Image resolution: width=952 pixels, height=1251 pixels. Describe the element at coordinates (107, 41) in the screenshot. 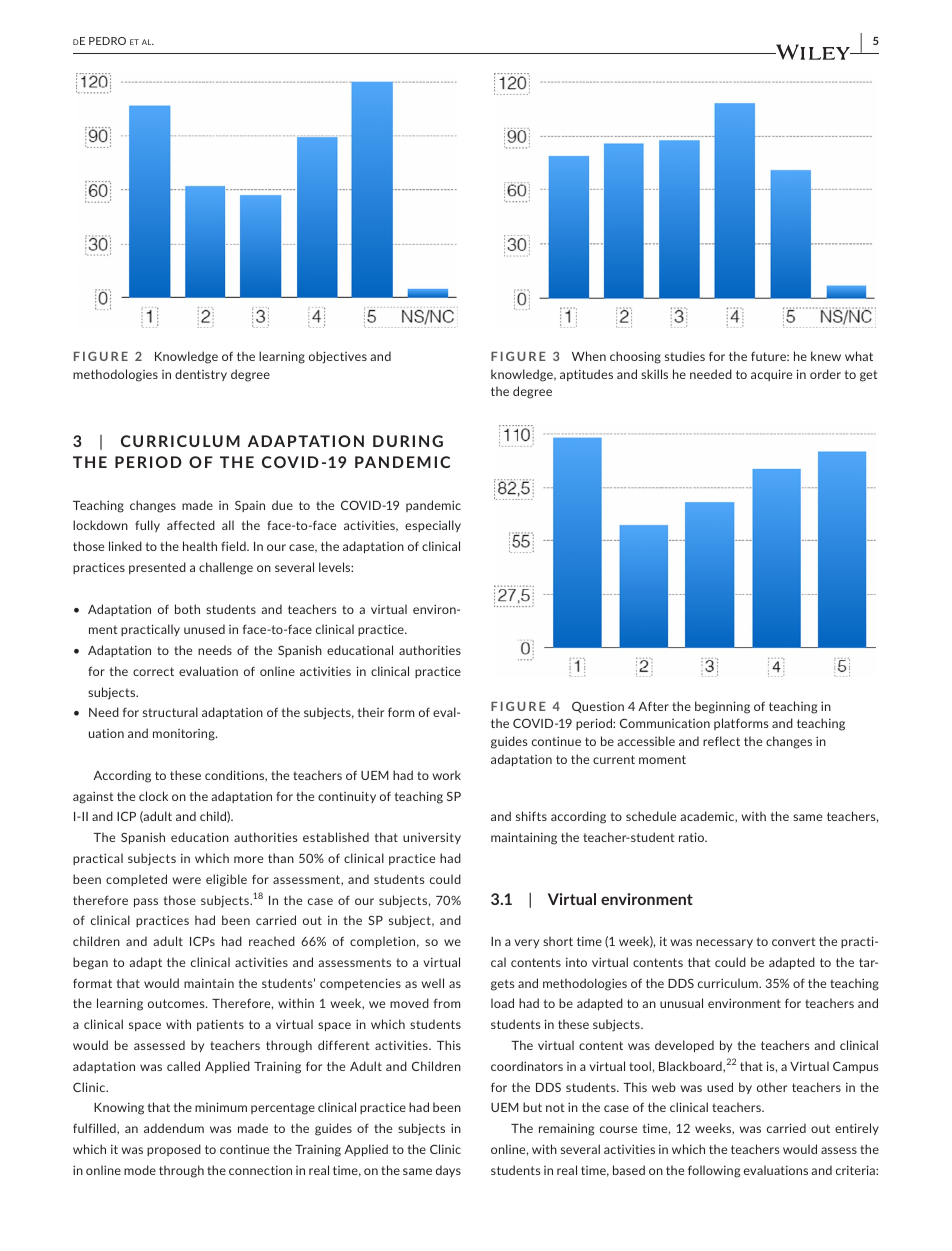

I see `PEDRO` at that location.
